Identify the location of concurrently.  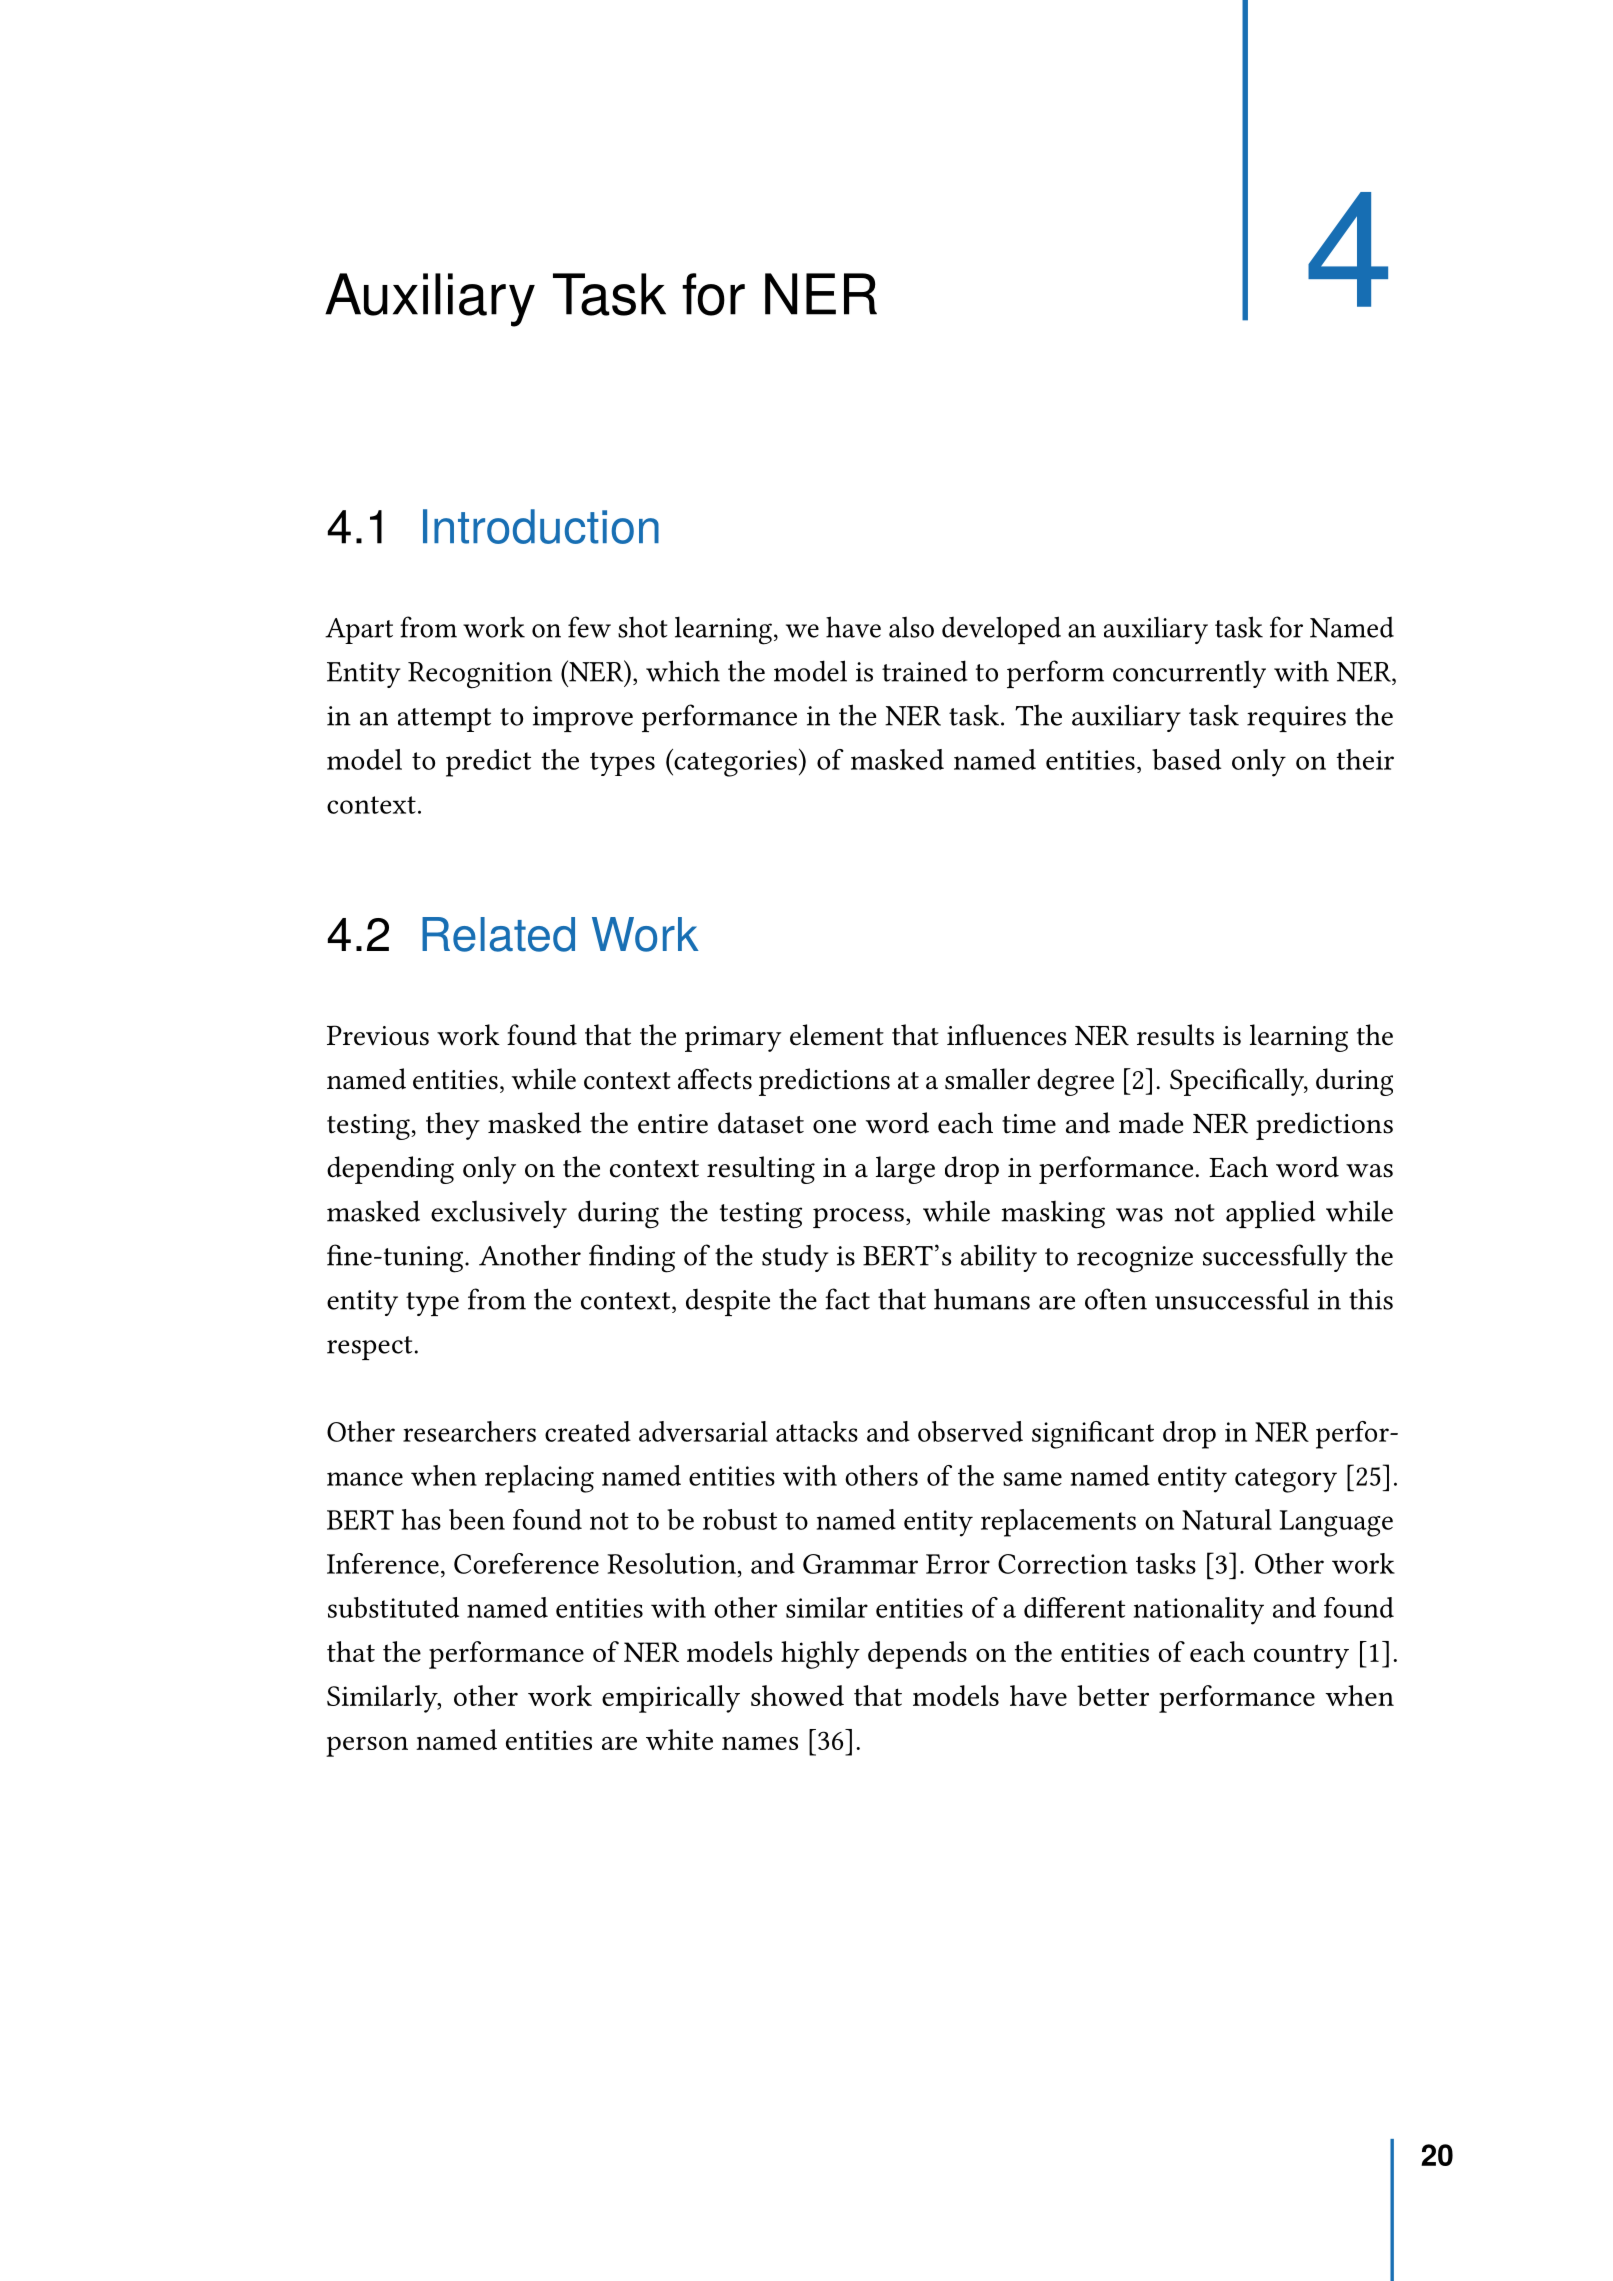
(1189, 674).
